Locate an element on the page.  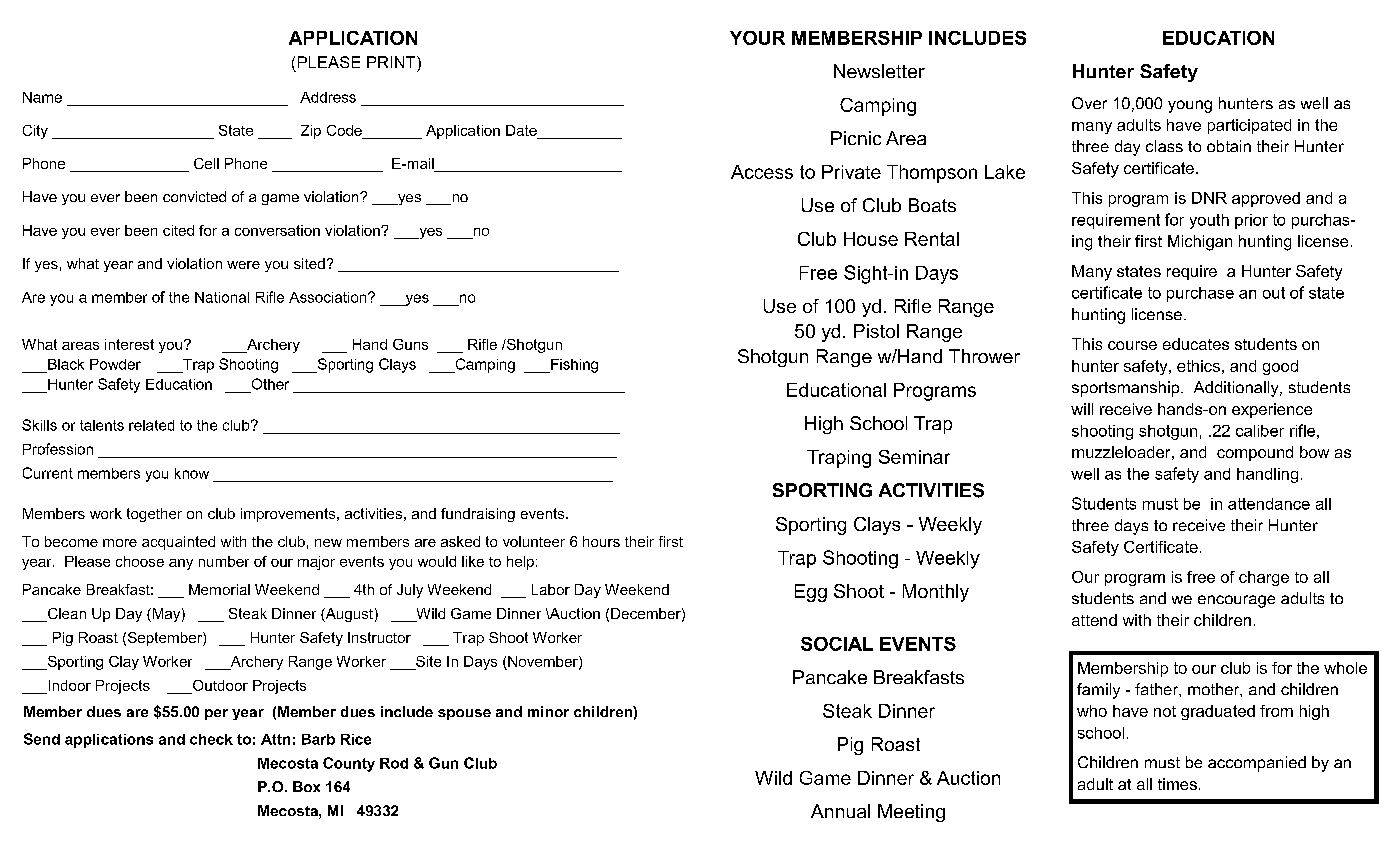
YOUR is located at coordinates (757, 38).
